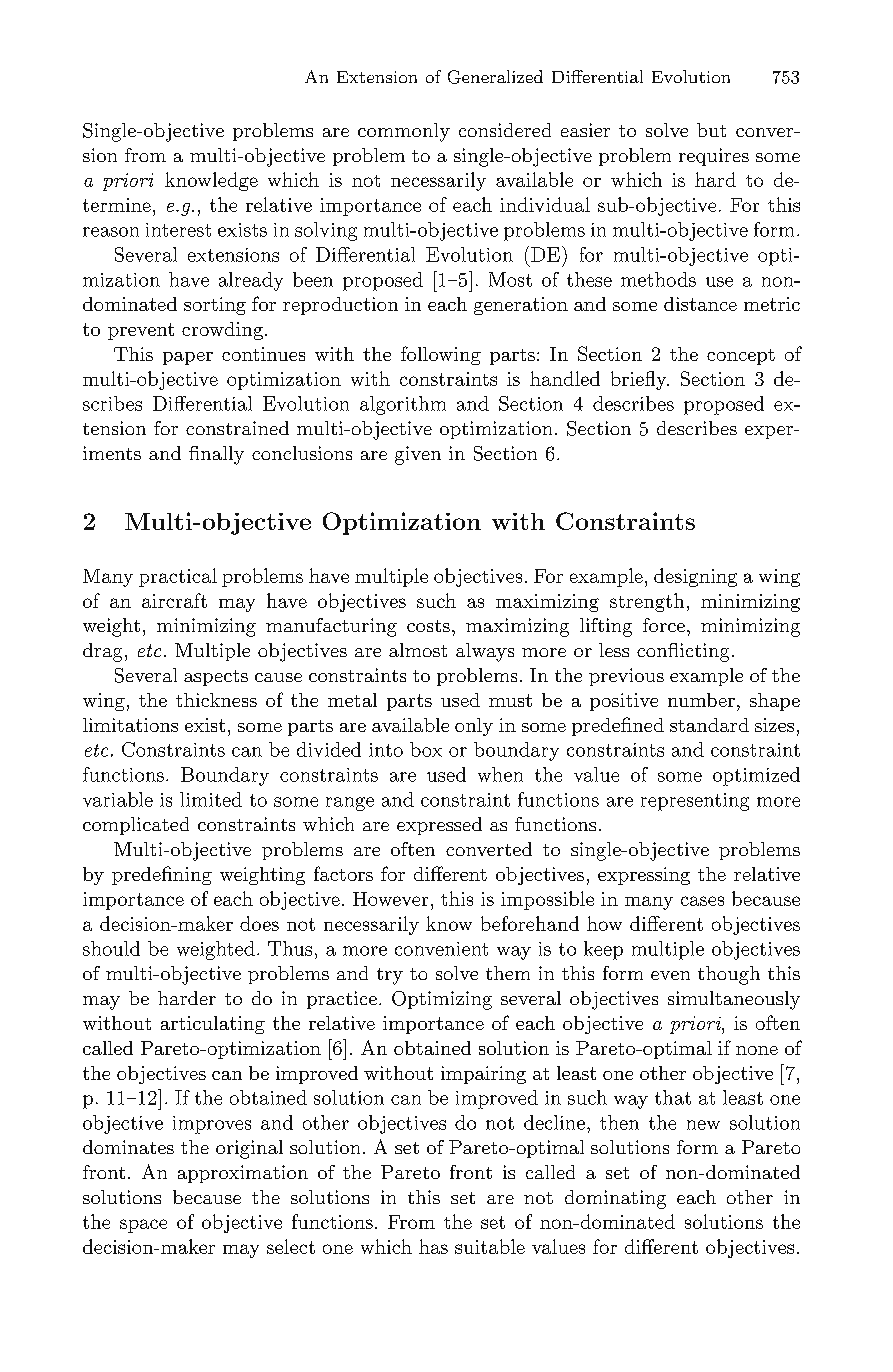  I want to click on dominating, so click(615, 1199).
